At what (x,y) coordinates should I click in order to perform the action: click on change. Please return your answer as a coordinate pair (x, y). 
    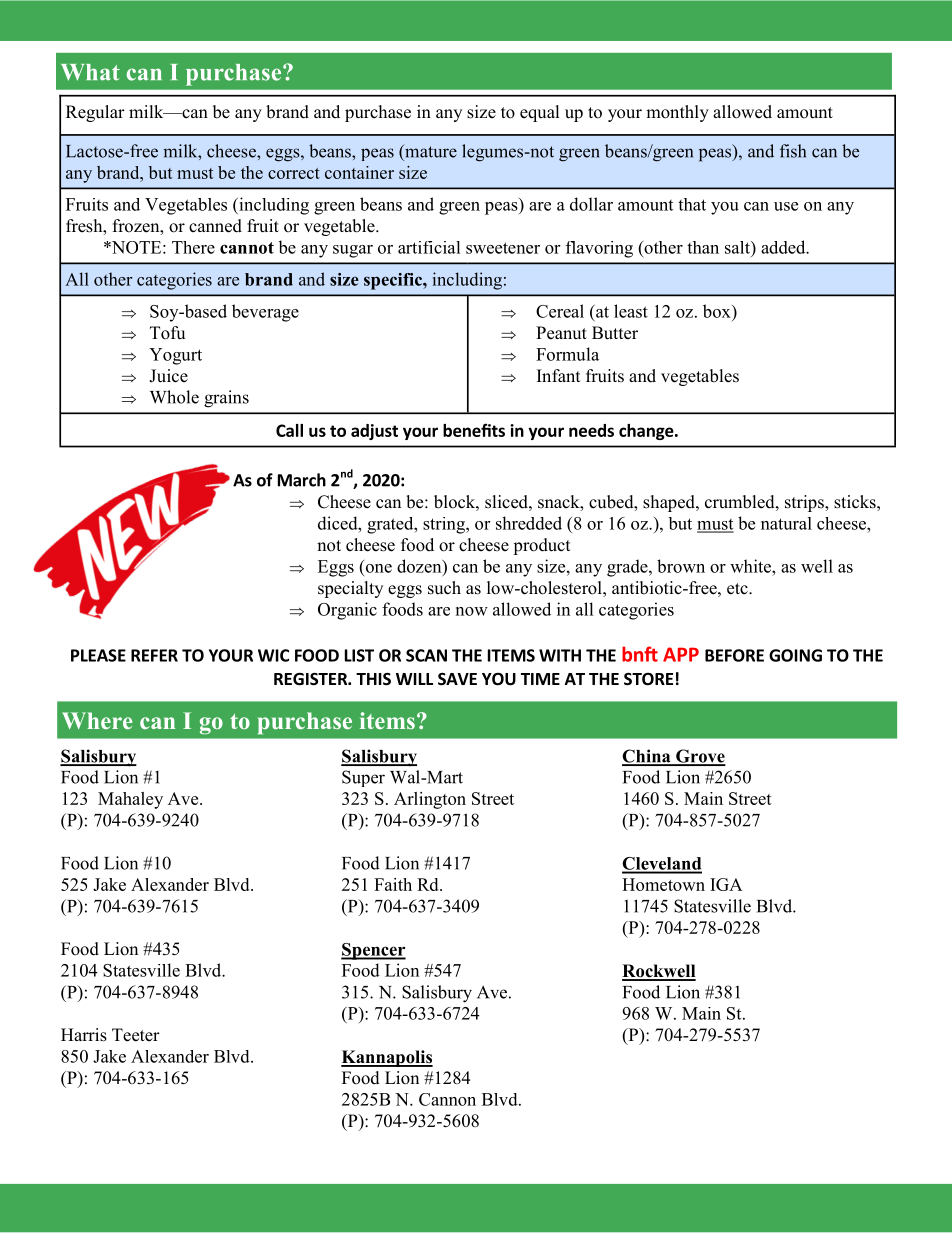
    Looking at the image, I should click on (647, 432).
